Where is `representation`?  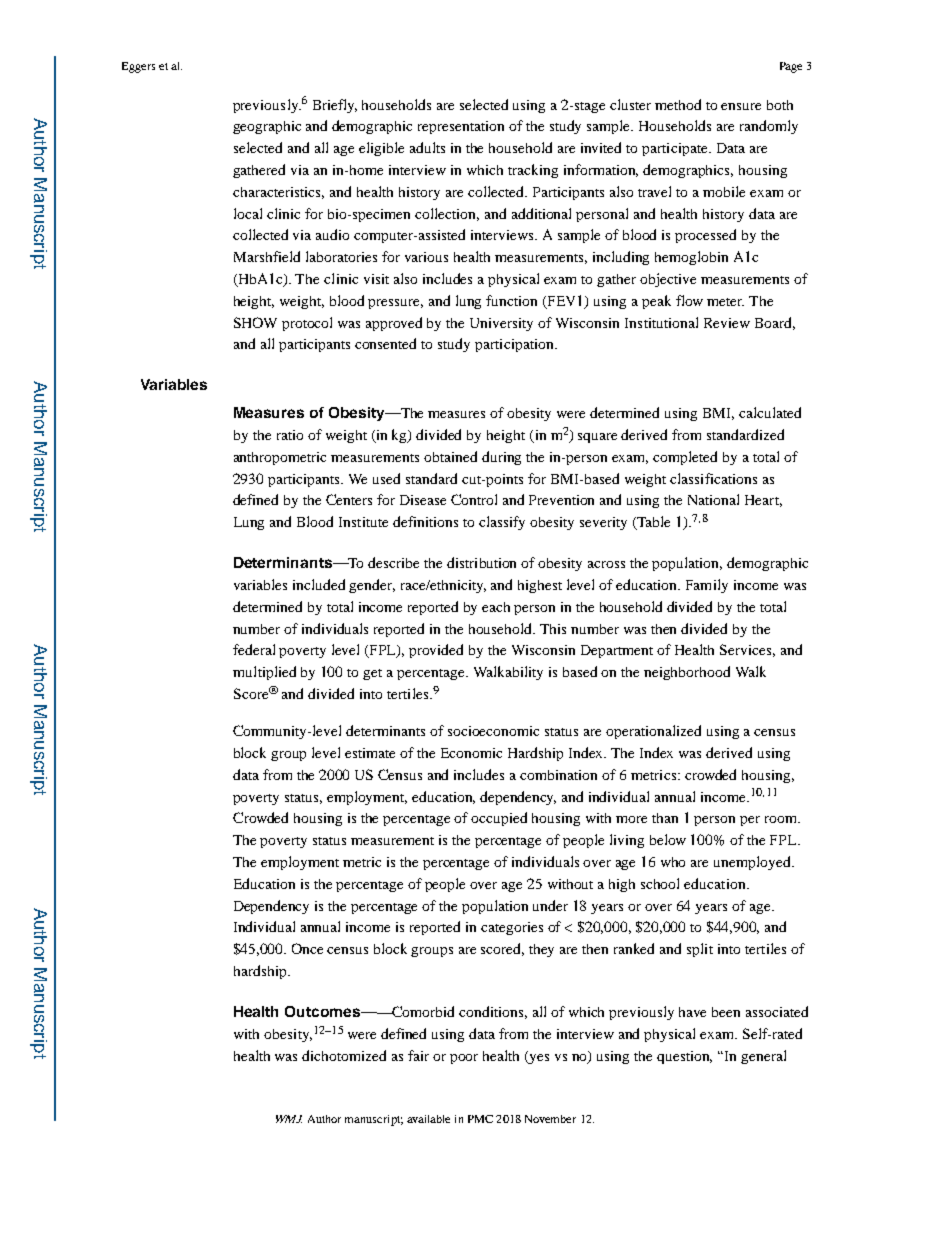 representation is located at coordinates (461, 127).
